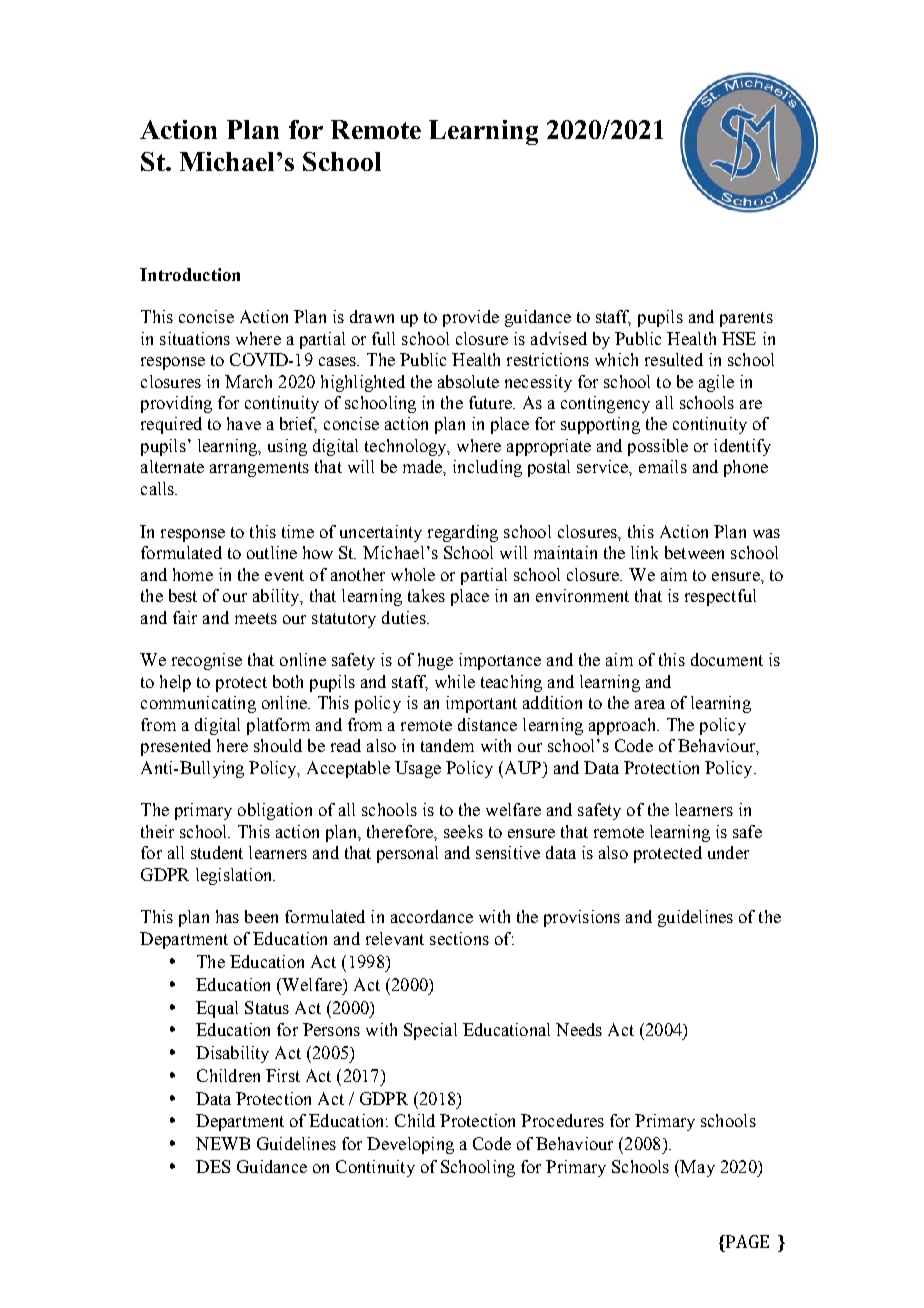 The image size is (924, 1308). Describe the element at coordinates (746, 319) in the screenshot. I see `parents` at that location.
